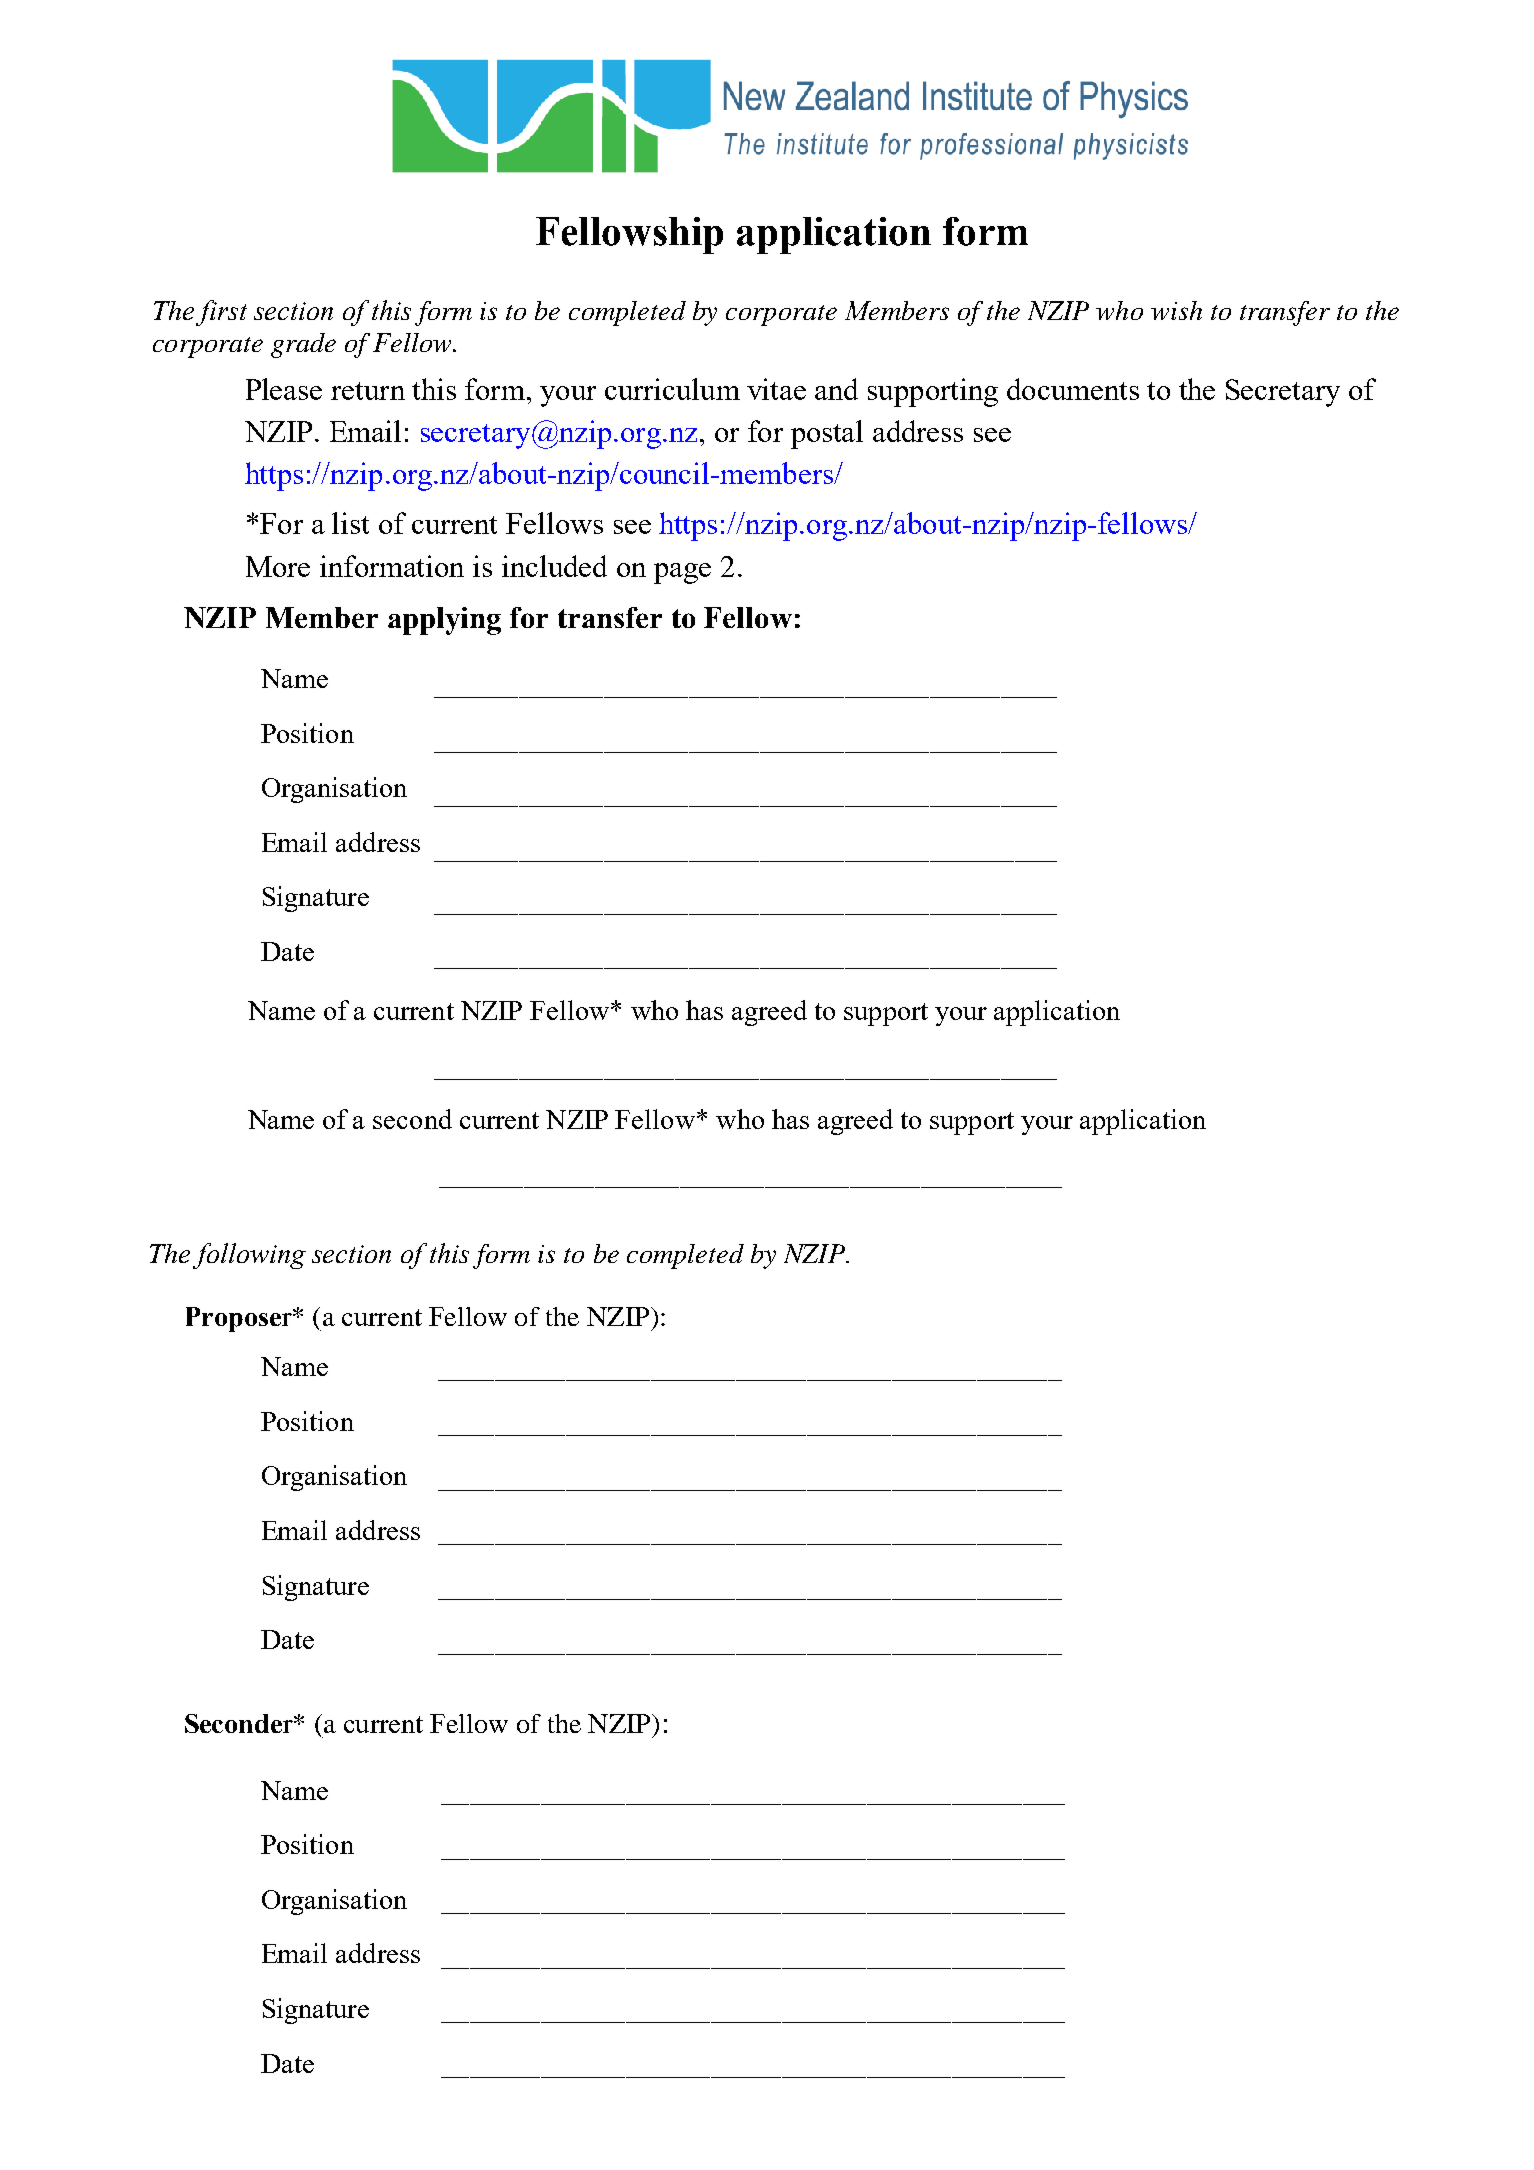 Image resolution: width=1534 pixels, height=2170 pixels. I want to click on More, so click(278, 566).
